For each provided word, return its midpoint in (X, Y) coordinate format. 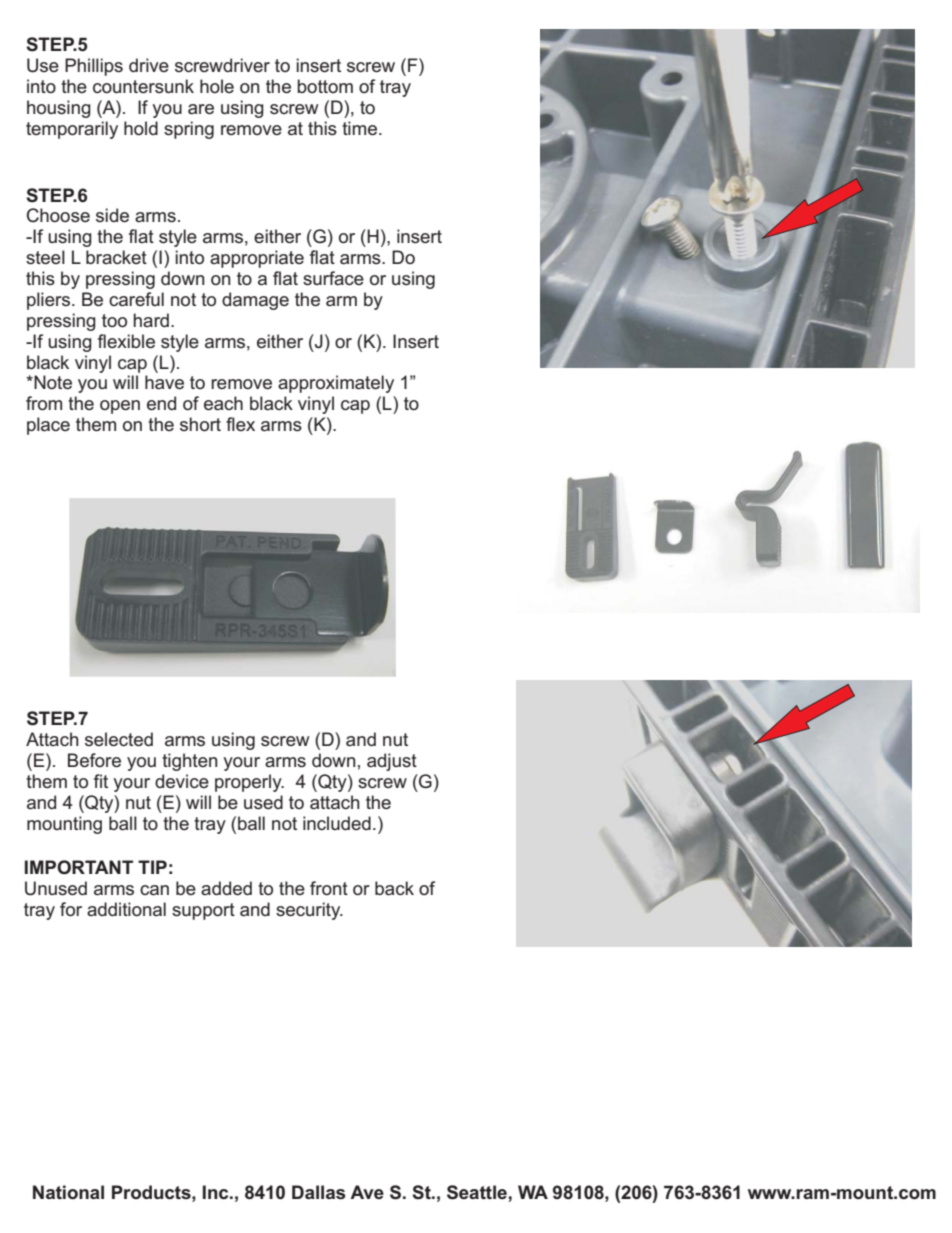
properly (249, 783)
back (394, 888)
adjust (392, 762)
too (114, 320)
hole (217, 86)
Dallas (318, 1192)
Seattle (477, 1192)
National (68, 1192)
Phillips (94, 67)
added (226, 888)
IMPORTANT (79, 867)
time (359, 128)
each (223, 403)
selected (119, 739)
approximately (336, 384)
